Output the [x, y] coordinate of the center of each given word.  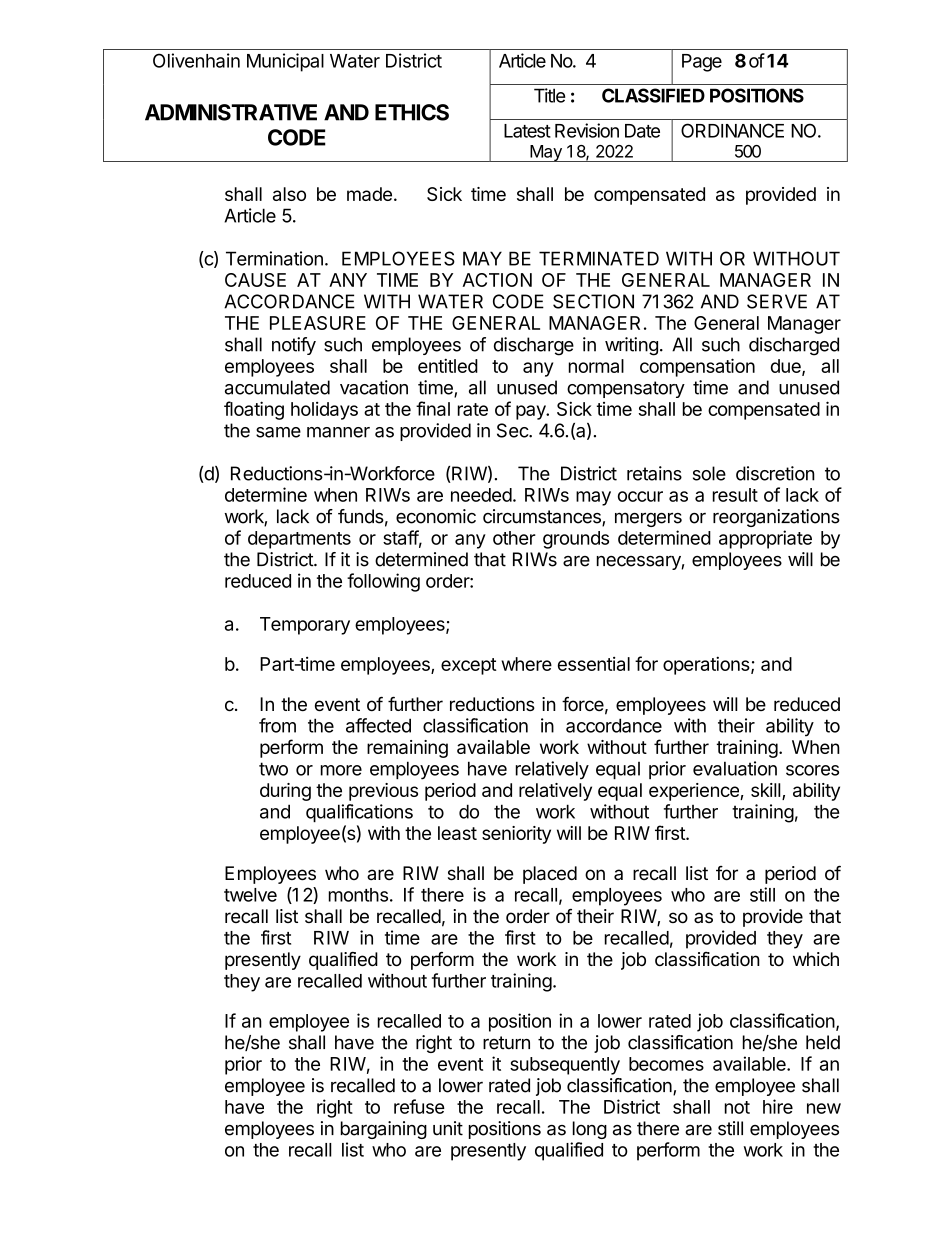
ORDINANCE [732, 130]
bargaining [384, 1130]
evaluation [735, 768]
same [278, 432]
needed [481, 495]
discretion [775, 473]
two [273, 769]
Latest [527, 131]
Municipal [285, 62]
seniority [516, 835]
